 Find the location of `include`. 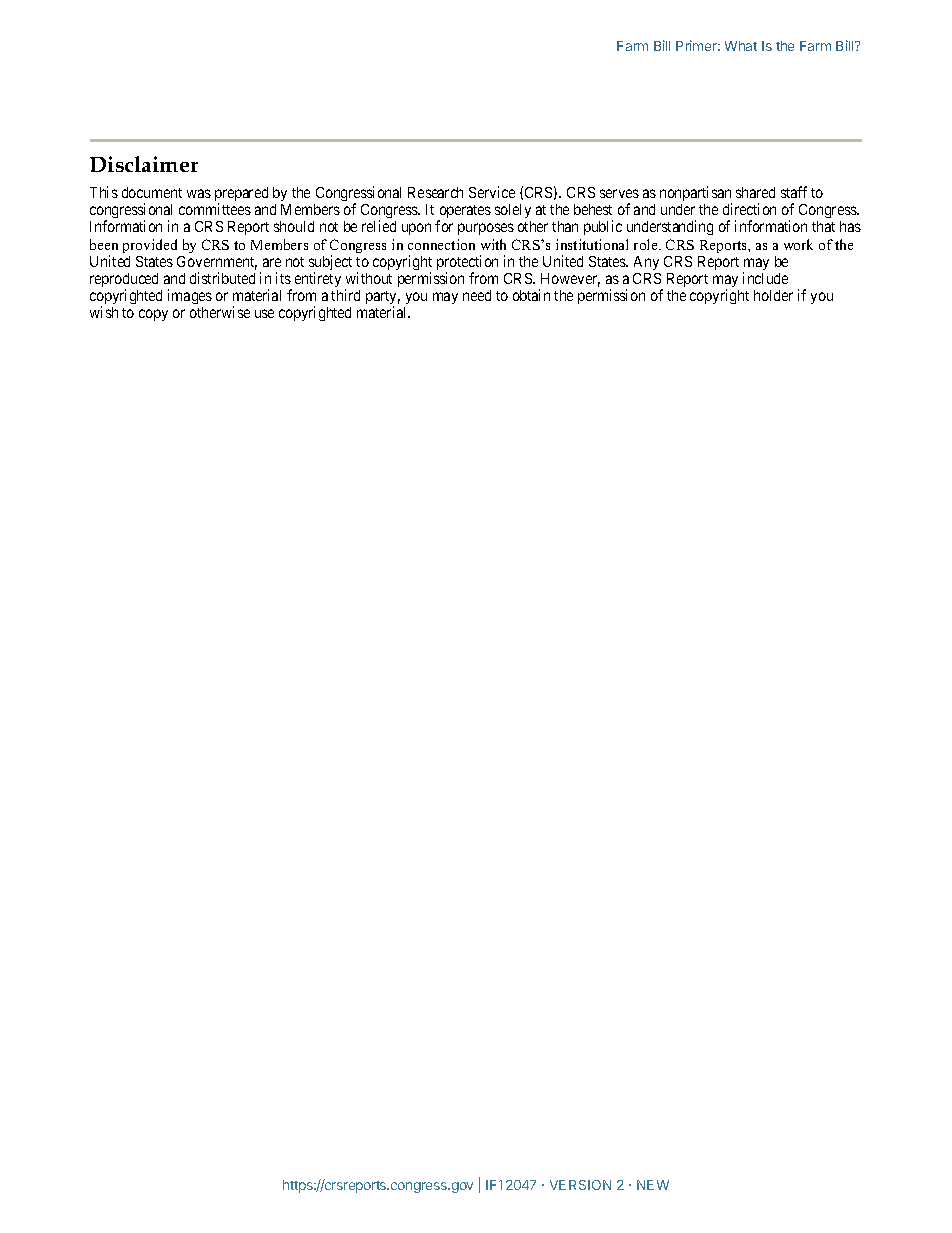

include is located at coordinates (765, 278).
